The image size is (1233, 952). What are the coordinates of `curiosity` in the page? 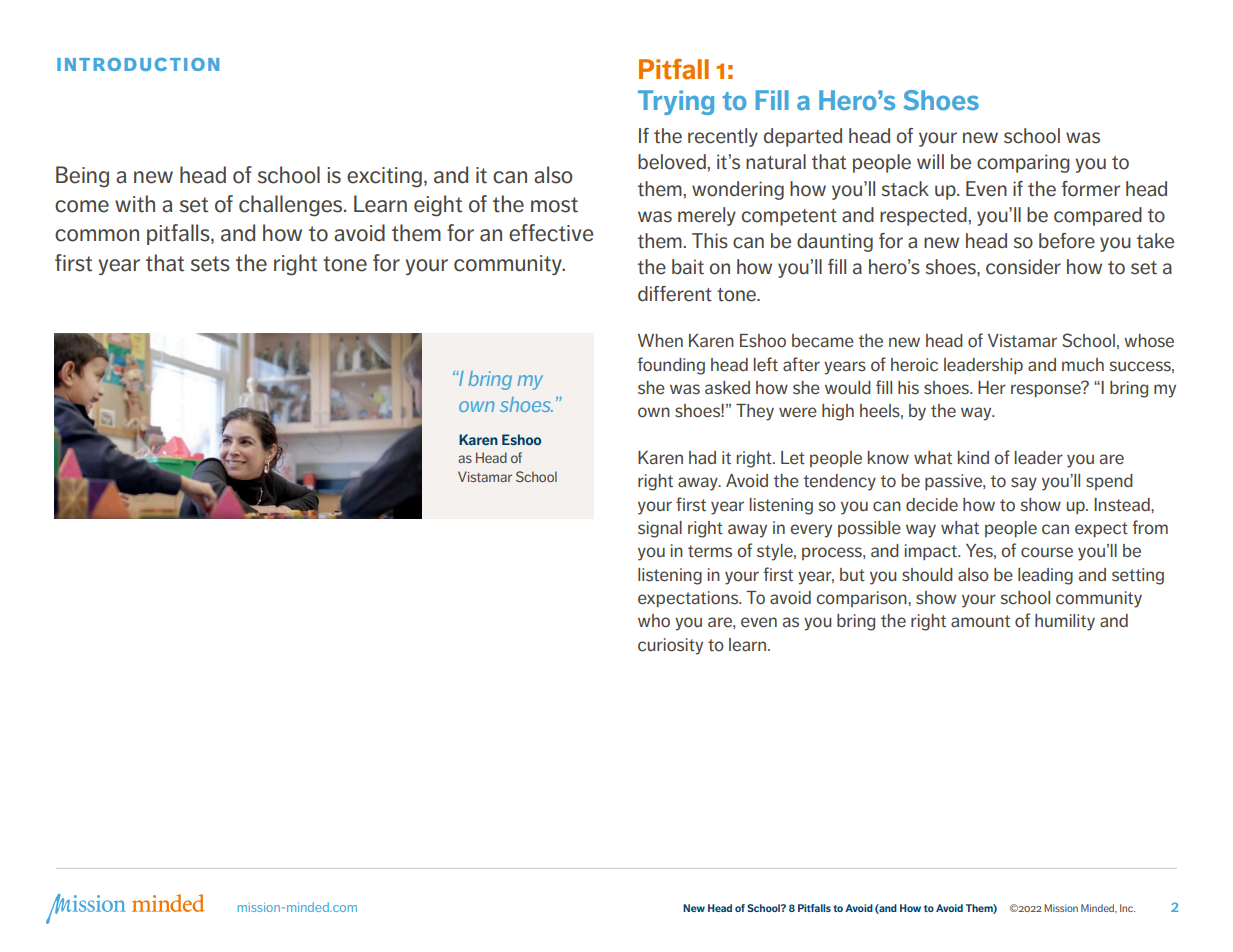 It's located at (670, 646).
